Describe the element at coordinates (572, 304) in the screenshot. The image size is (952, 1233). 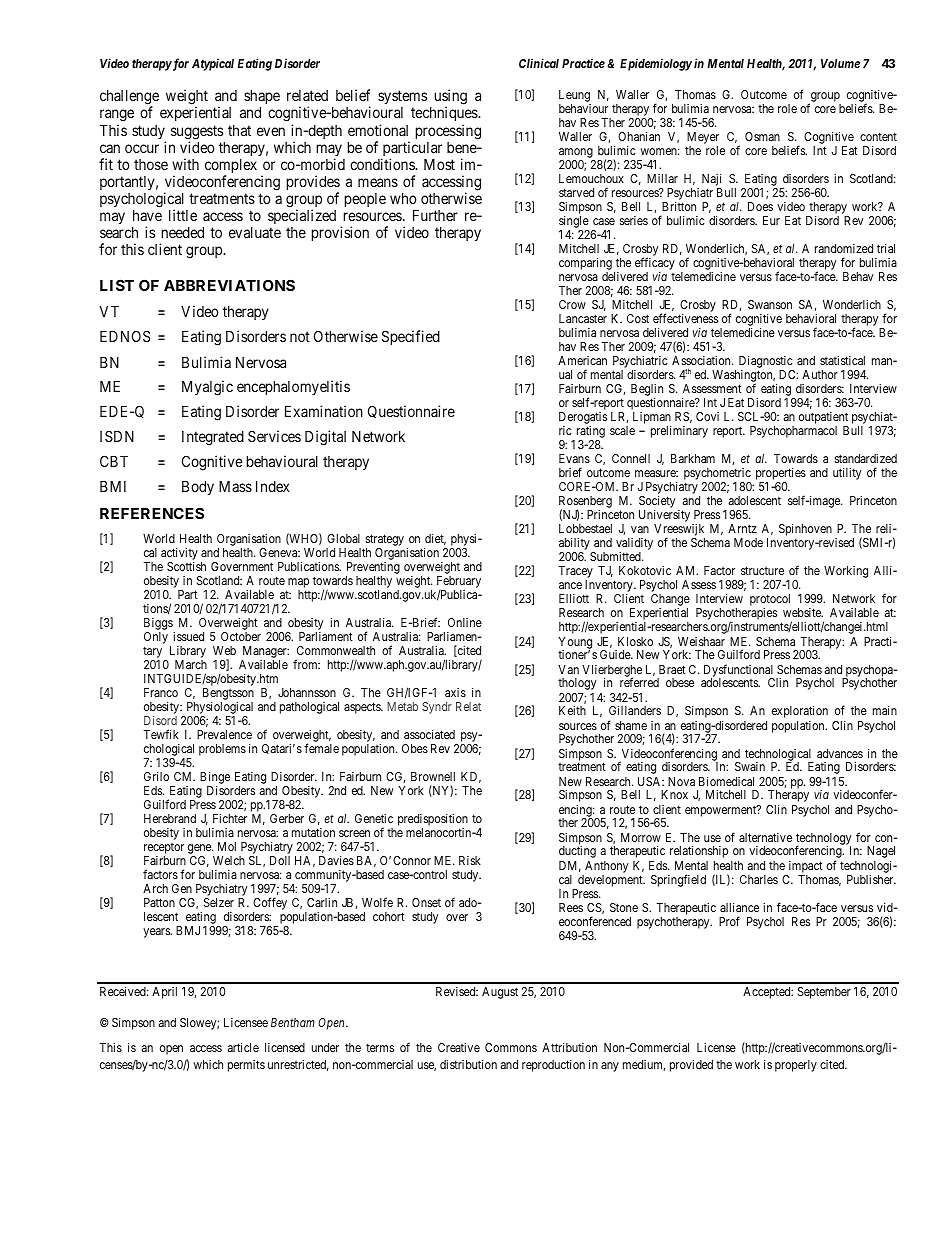
I see `Crow` at that location.
